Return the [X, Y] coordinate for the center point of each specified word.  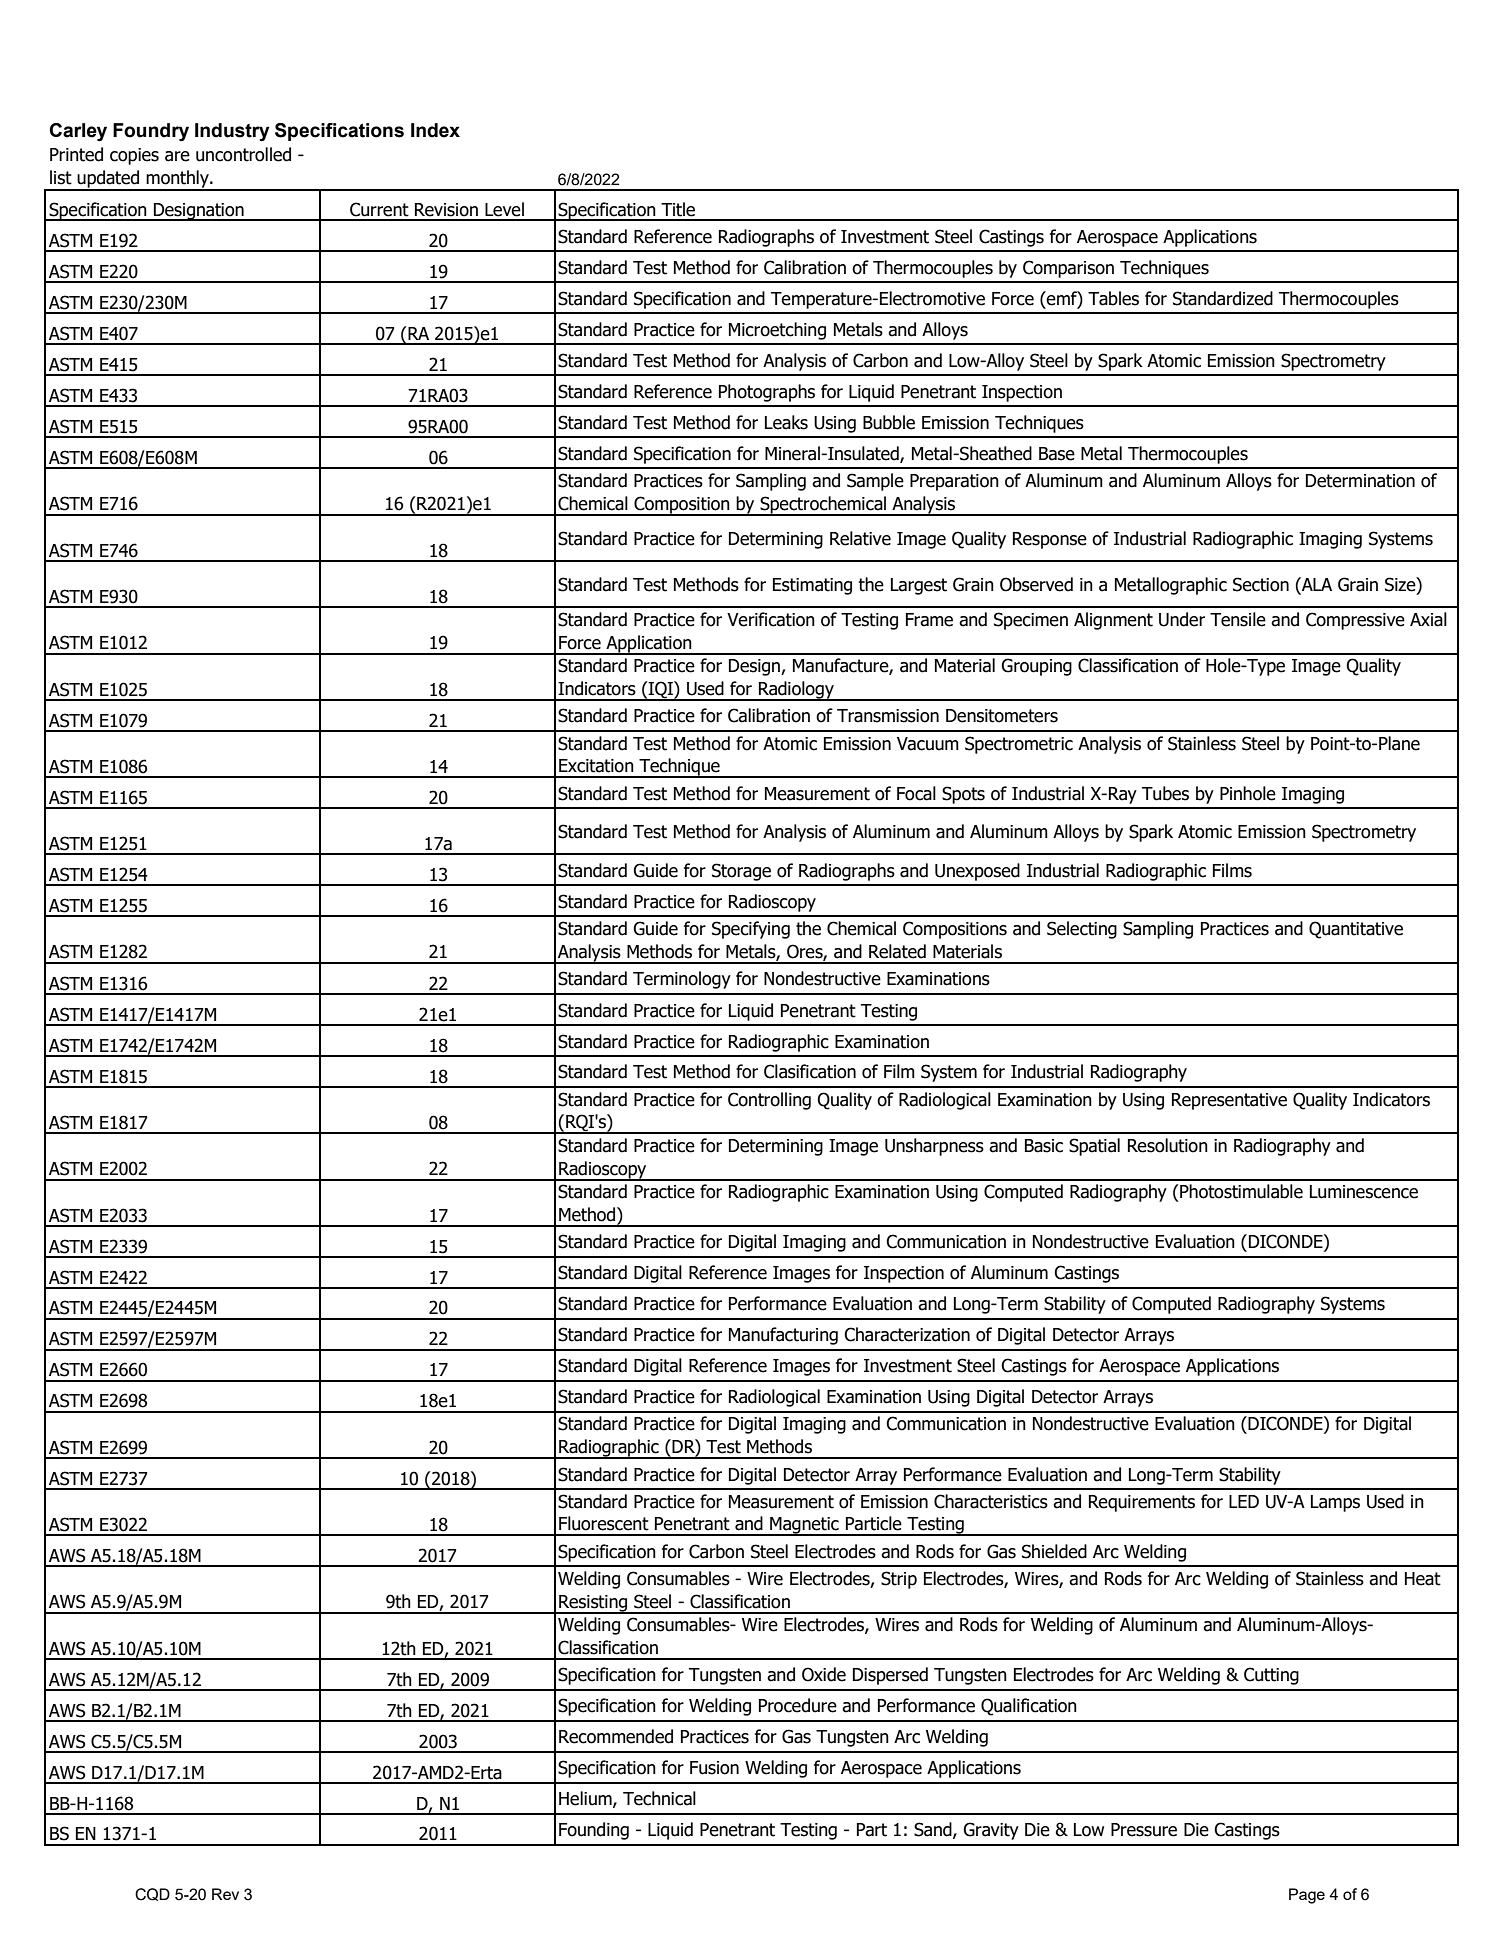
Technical [659, 1798]
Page [1307, 1896]
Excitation [596, 766]
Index [435, 130]
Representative [1229, 1101]
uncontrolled [243, 154]
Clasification [810, 1071]
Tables [1113, 298]
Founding [594, 1831]
